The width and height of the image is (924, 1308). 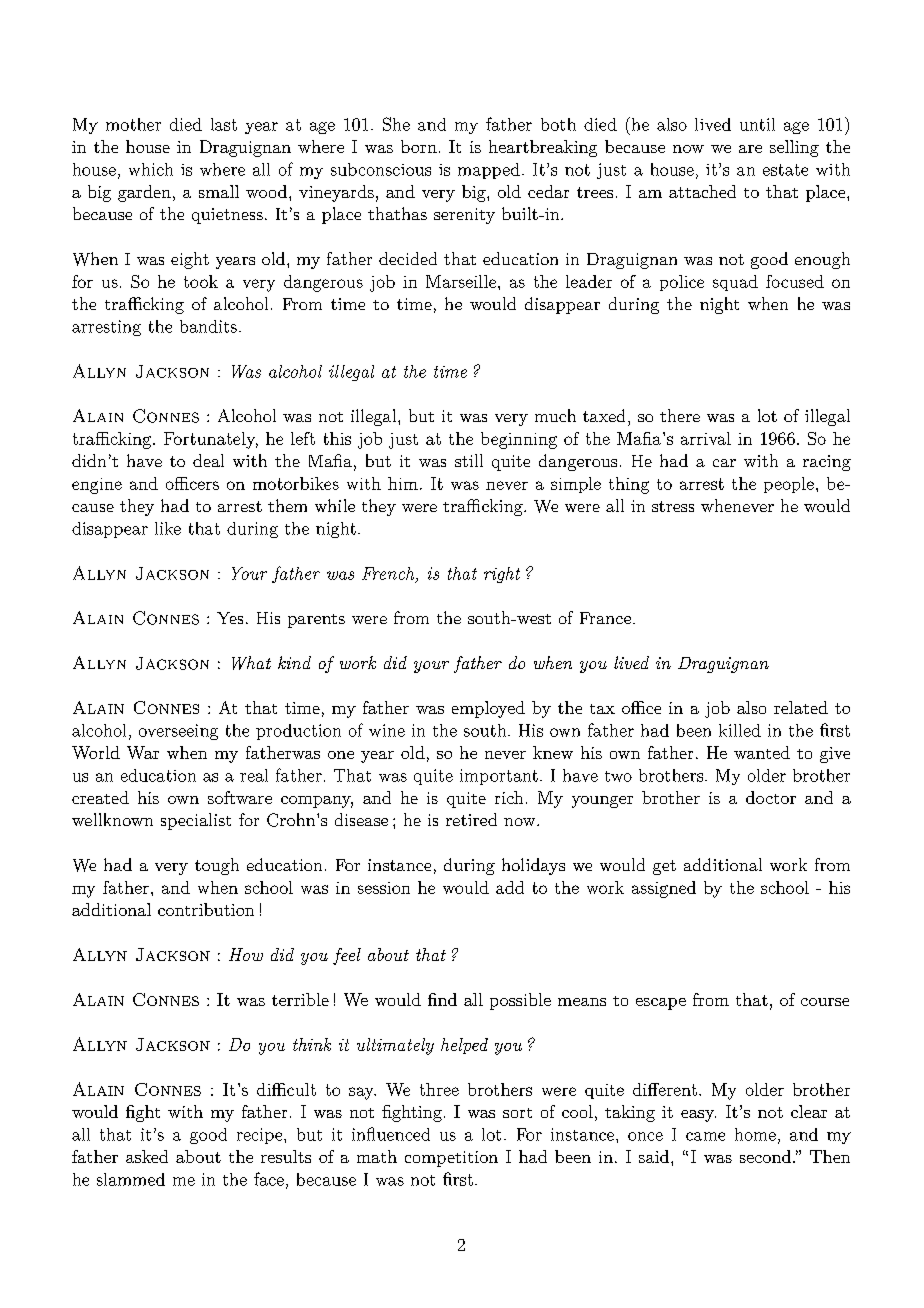 I want to click on estate, so click(x=785, y=170).
